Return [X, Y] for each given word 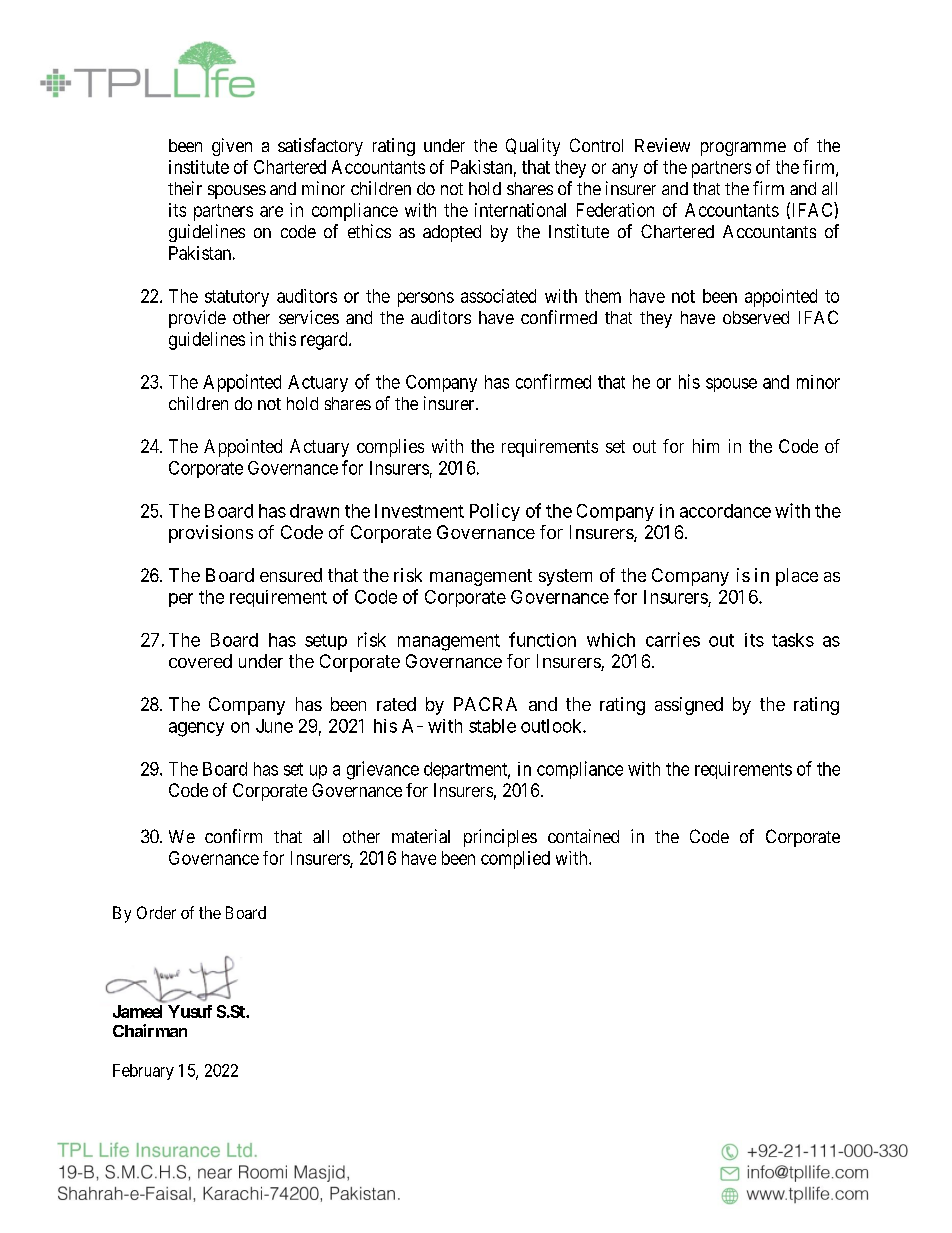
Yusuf [190, 1011]
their [185, 188]
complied [515, 860]
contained [583, 836]
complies [390, 448]
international [520, 210]
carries [673, 639]
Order [156, 912]
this [282, 339]
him [706, 446]
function [542, 639]
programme [743, 149]
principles [500, 838]
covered [200, 661]
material [421, 836]
